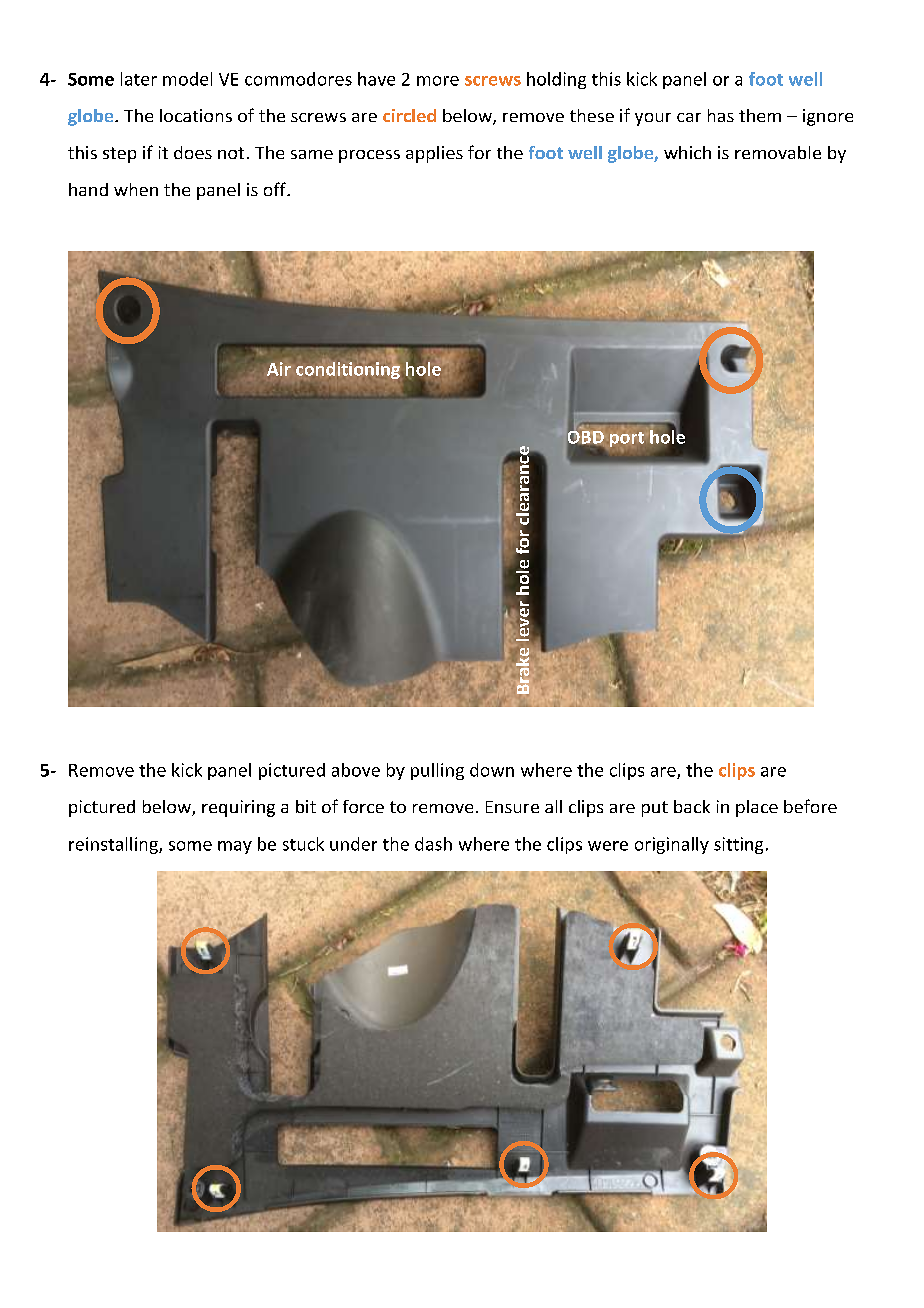 This page has height=1308, width=924. I want to click on has, so click(721, 115).
